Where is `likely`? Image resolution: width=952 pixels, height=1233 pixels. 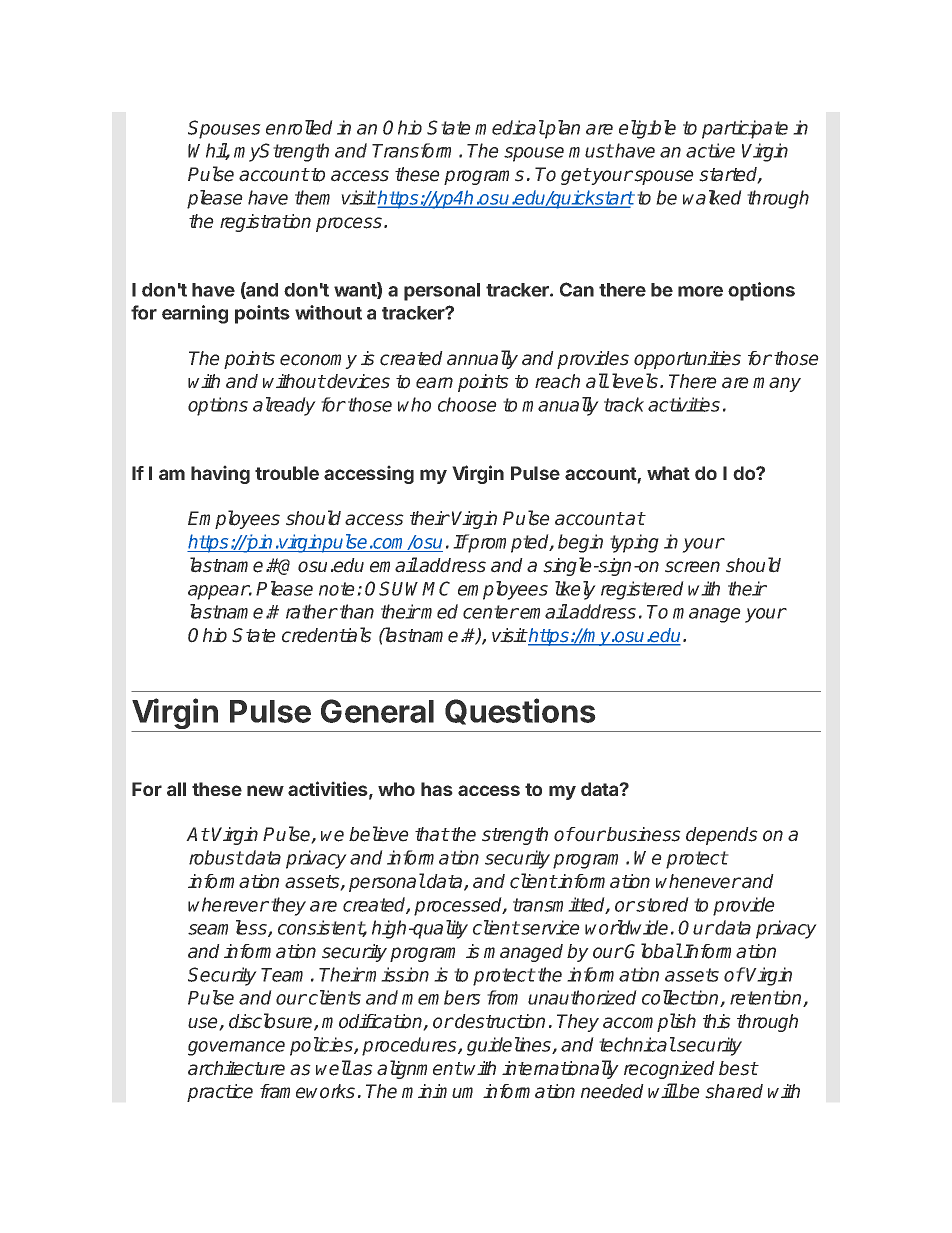
likely is located at coordinates (575, 590).
